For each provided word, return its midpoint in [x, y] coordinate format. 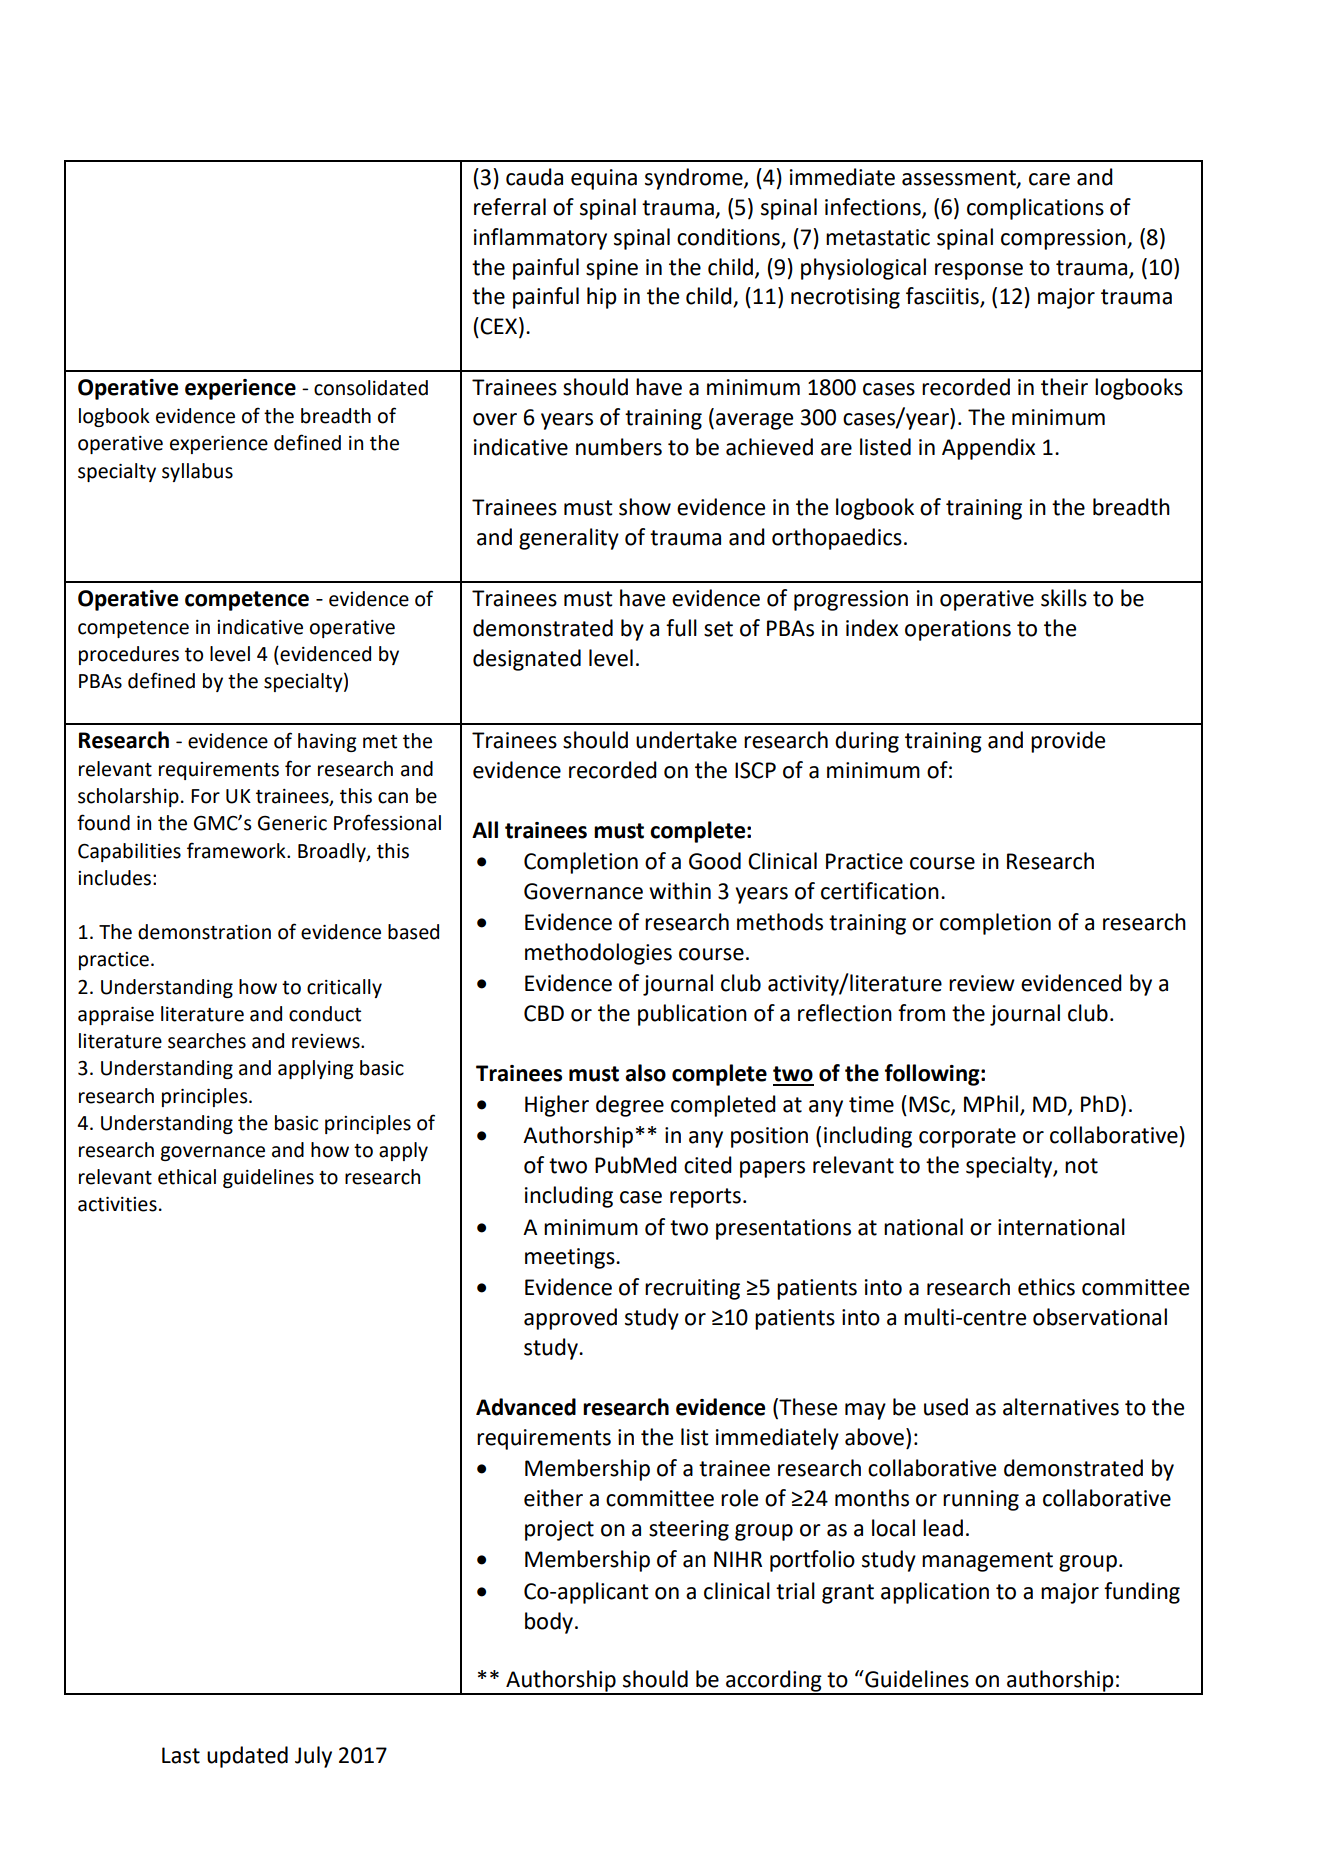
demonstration [204, 932]
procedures [129, 655]
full [681, 628]
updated [247, 1757]
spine [612, 269]
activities [117, 1204]
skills [1064, 598]
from [921, 1013]
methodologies [598, 954]
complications [1035, 209]
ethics [1046, 1287]
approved [570, 1319]
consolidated [371, 388]
